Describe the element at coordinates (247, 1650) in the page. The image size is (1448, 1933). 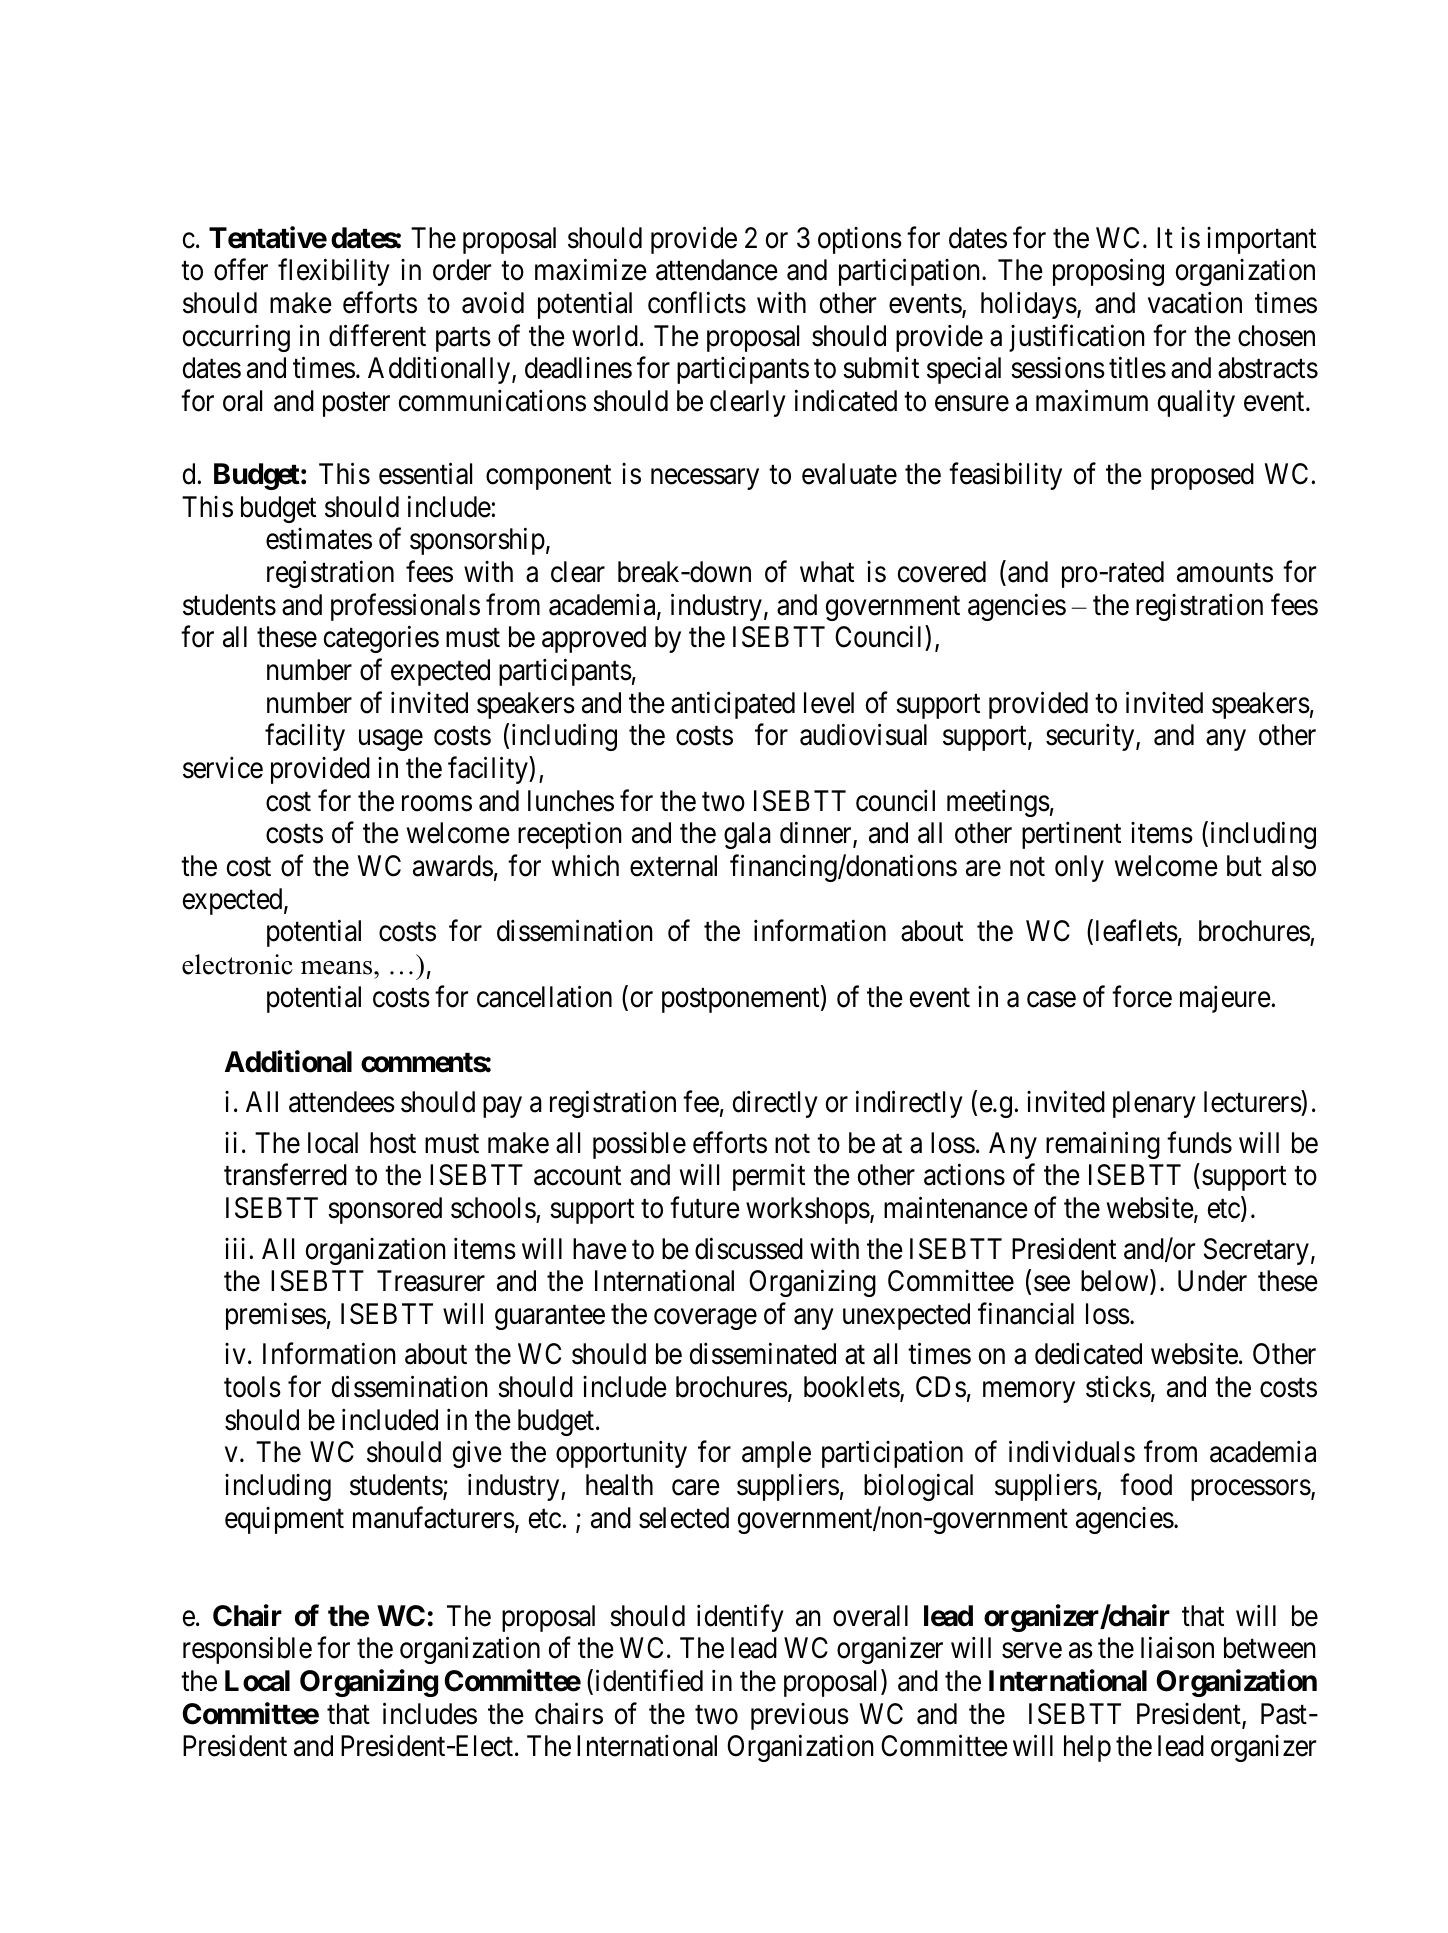
I see `responsible` at that location.
